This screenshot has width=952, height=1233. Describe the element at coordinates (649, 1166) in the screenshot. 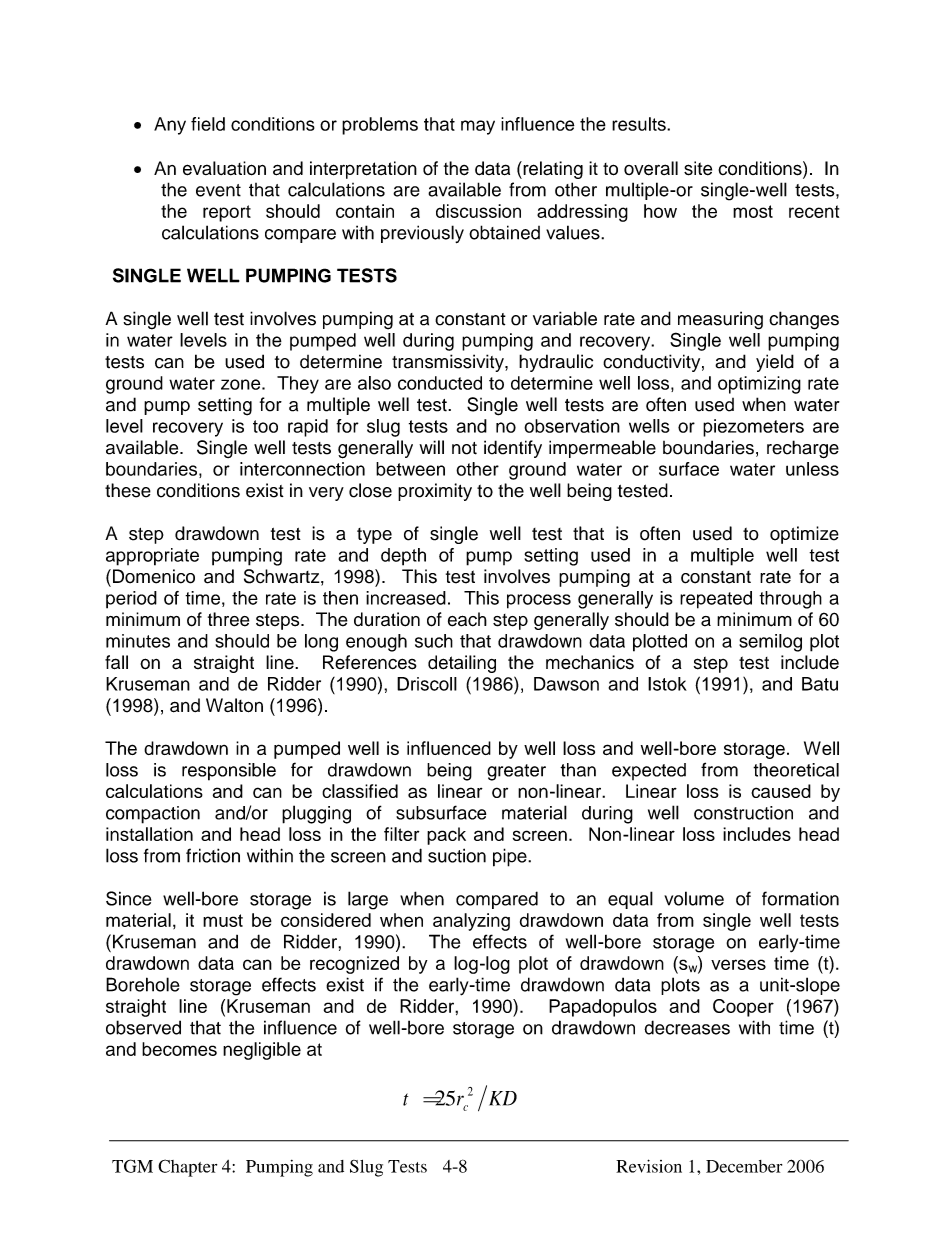

I see `Revision` at that location.
